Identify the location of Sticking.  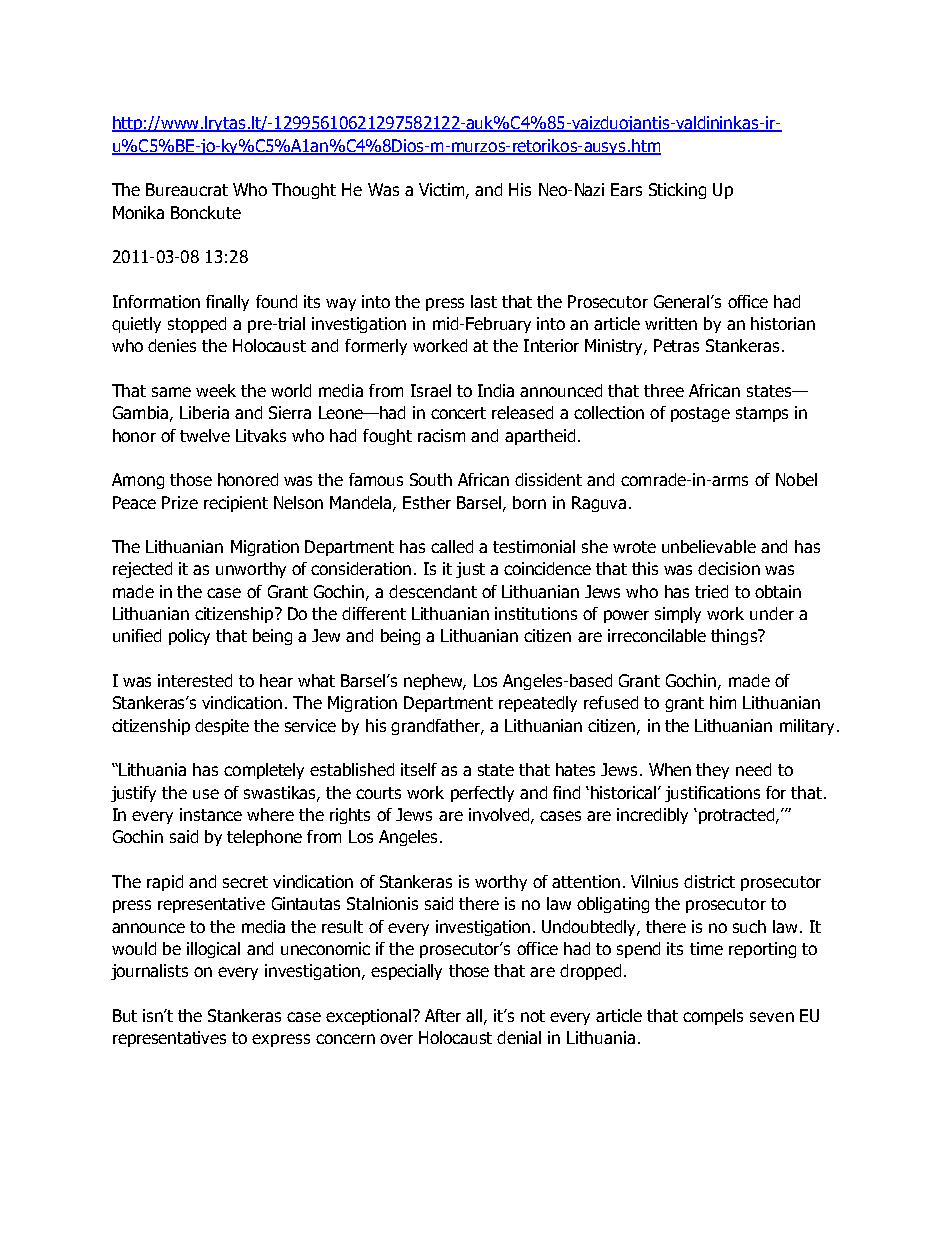
(677, 191).
